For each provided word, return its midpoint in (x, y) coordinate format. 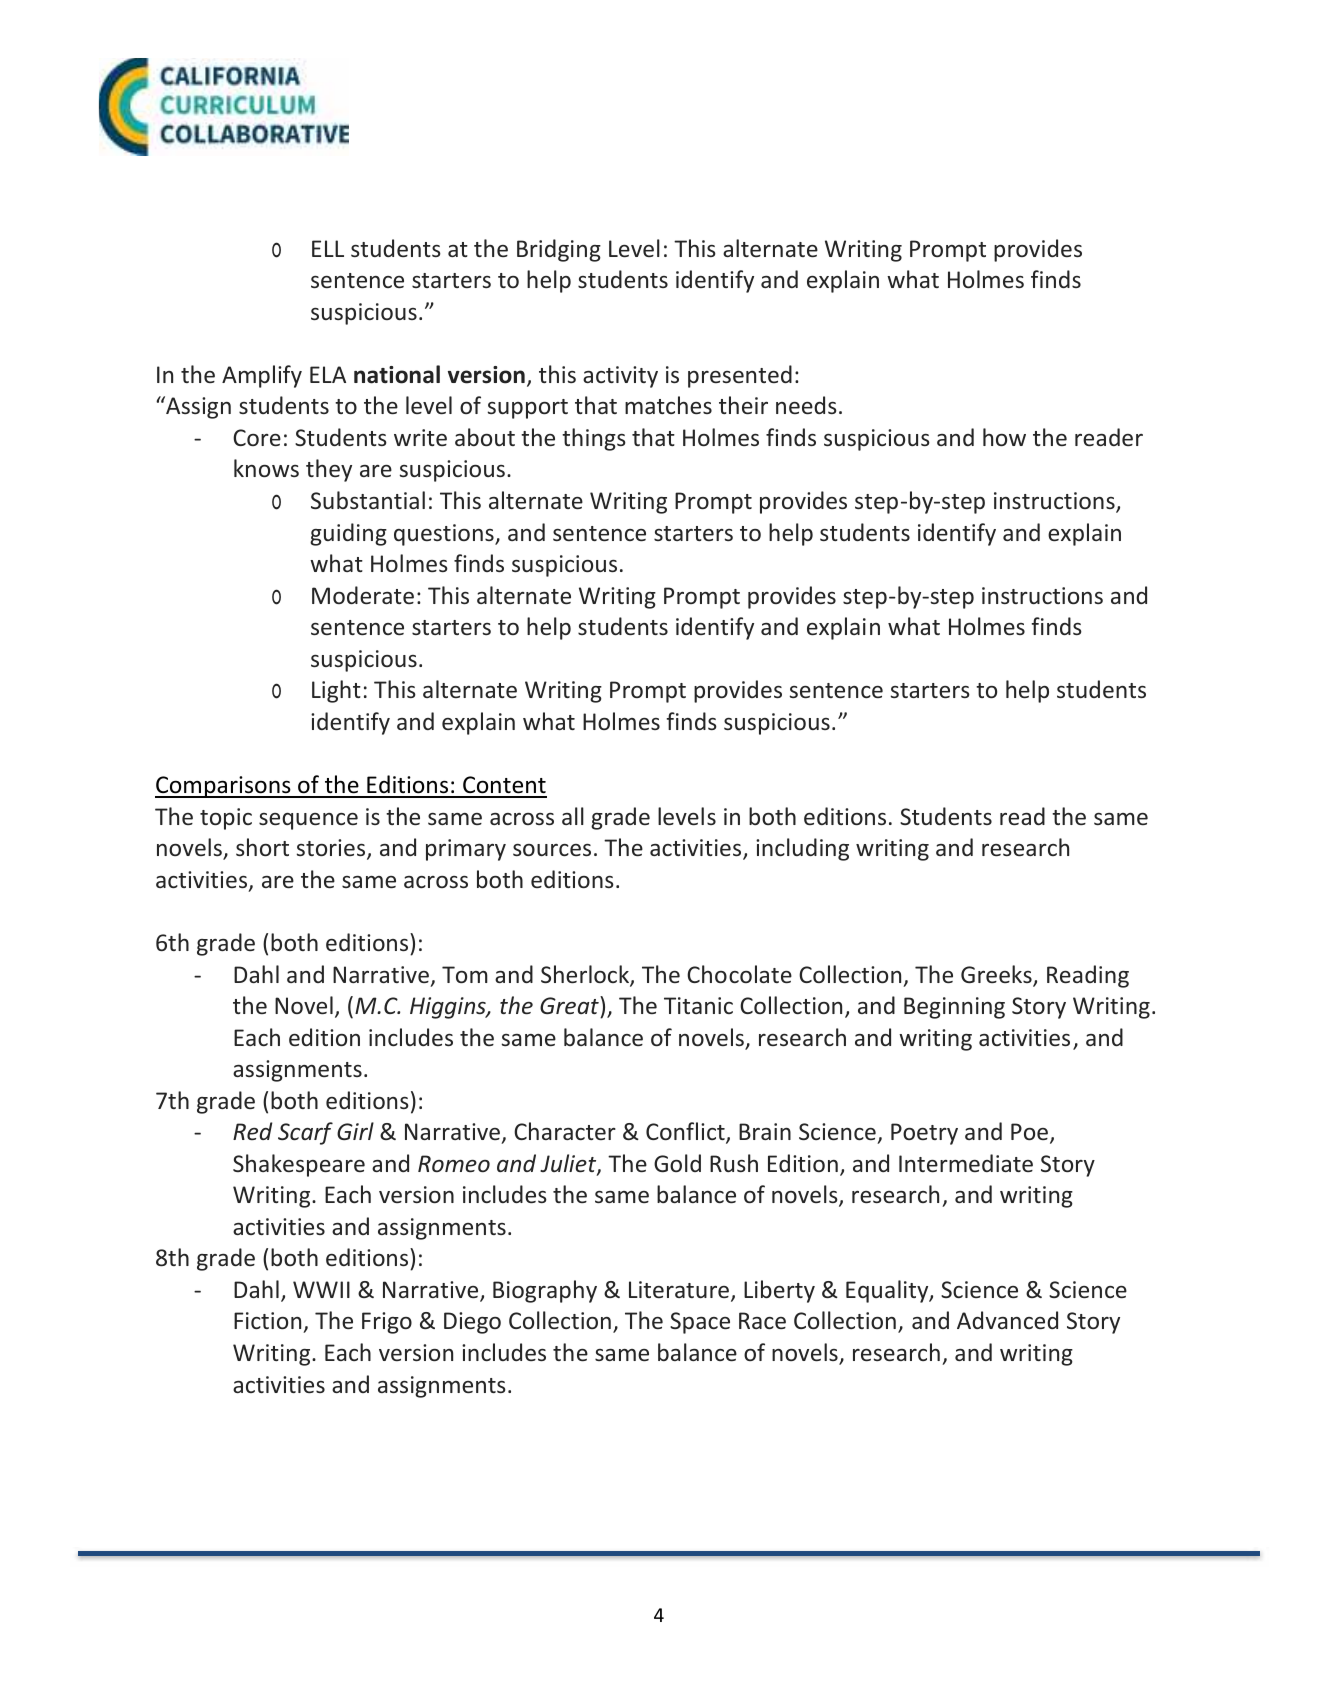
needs (806, 405)
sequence (308, 821)
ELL (328, 248)
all (573, 816)
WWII (321, 1289)
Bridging (559, 250)
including (802, 849)
